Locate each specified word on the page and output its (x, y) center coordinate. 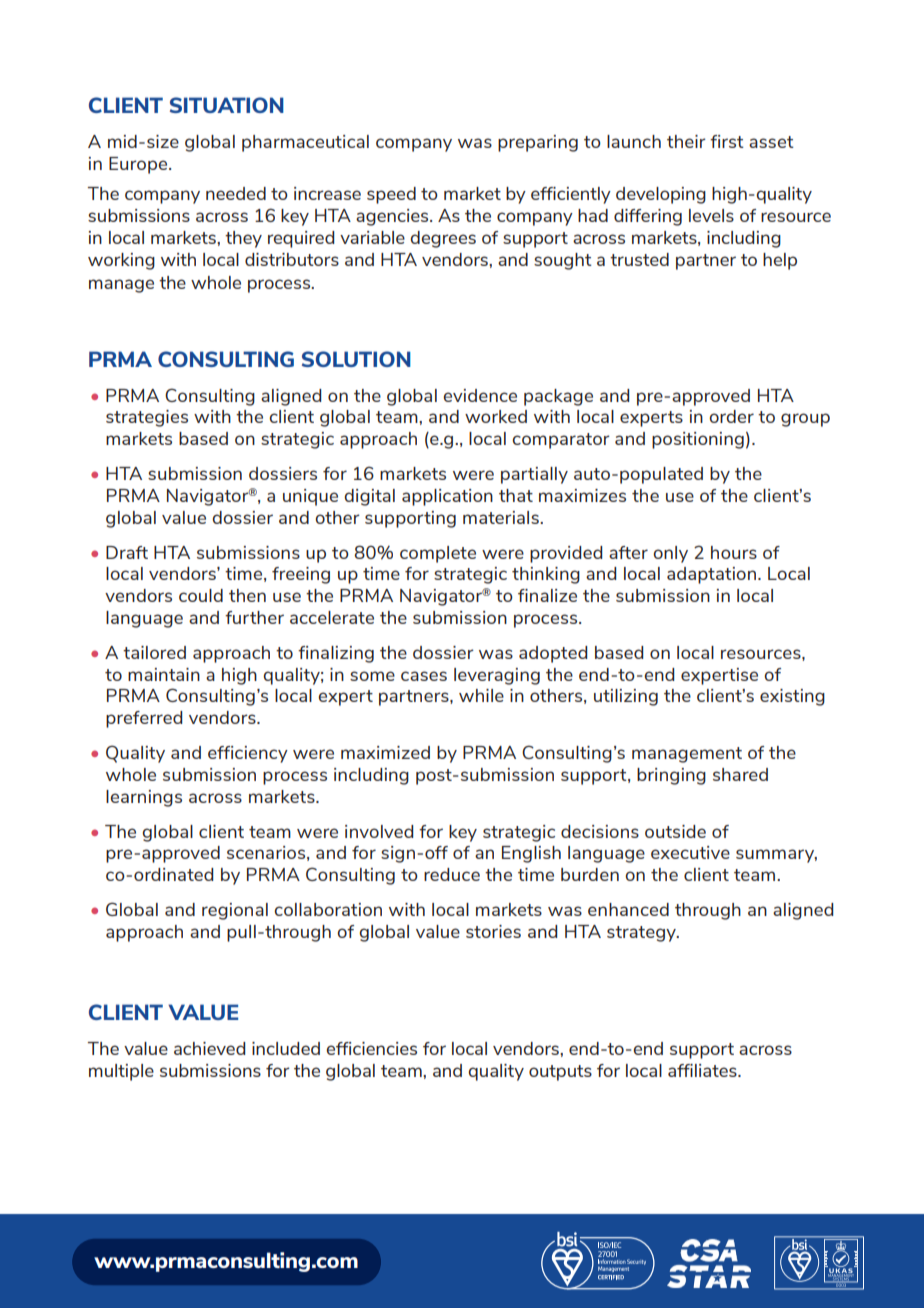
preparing (538, 143)
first (727, 141)
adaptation (711, 575)
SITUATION (227, 105)
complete (438, 554)
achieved (209, 1048)
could (201, 595)
